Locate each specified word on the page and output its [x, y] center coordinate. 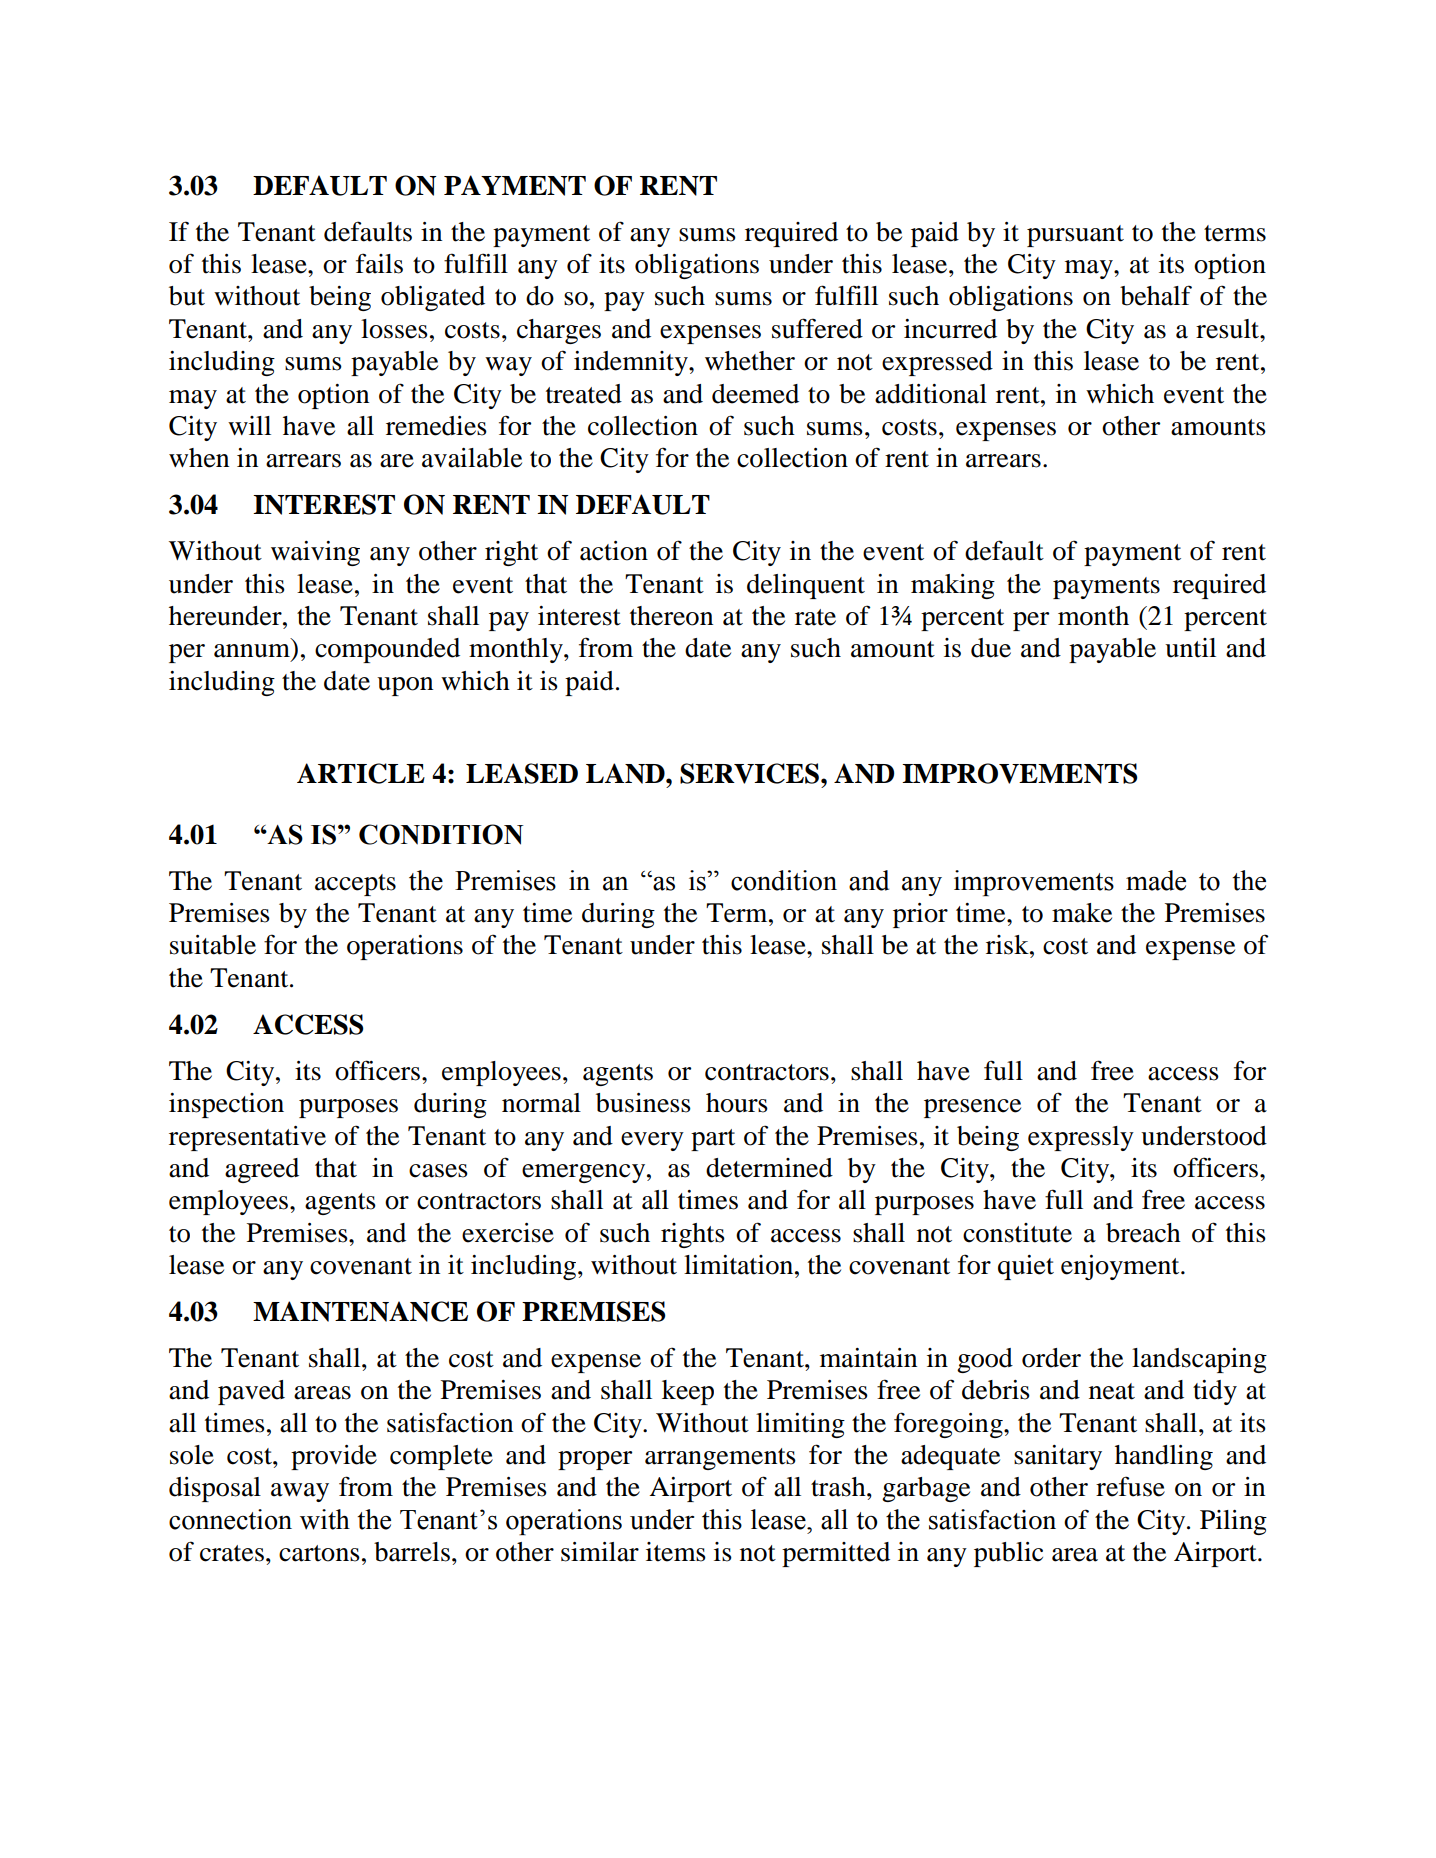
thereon [671, 616]
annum [252, 651]
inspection [226, 1105]
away [300, 1492]
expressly [1081, 1138]
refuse [1130, 1486]
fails [379, 263]
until [1190, 648]
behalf [1156, 295]
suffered [817, 328]
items [676, 1552]
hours [737, 1103]
